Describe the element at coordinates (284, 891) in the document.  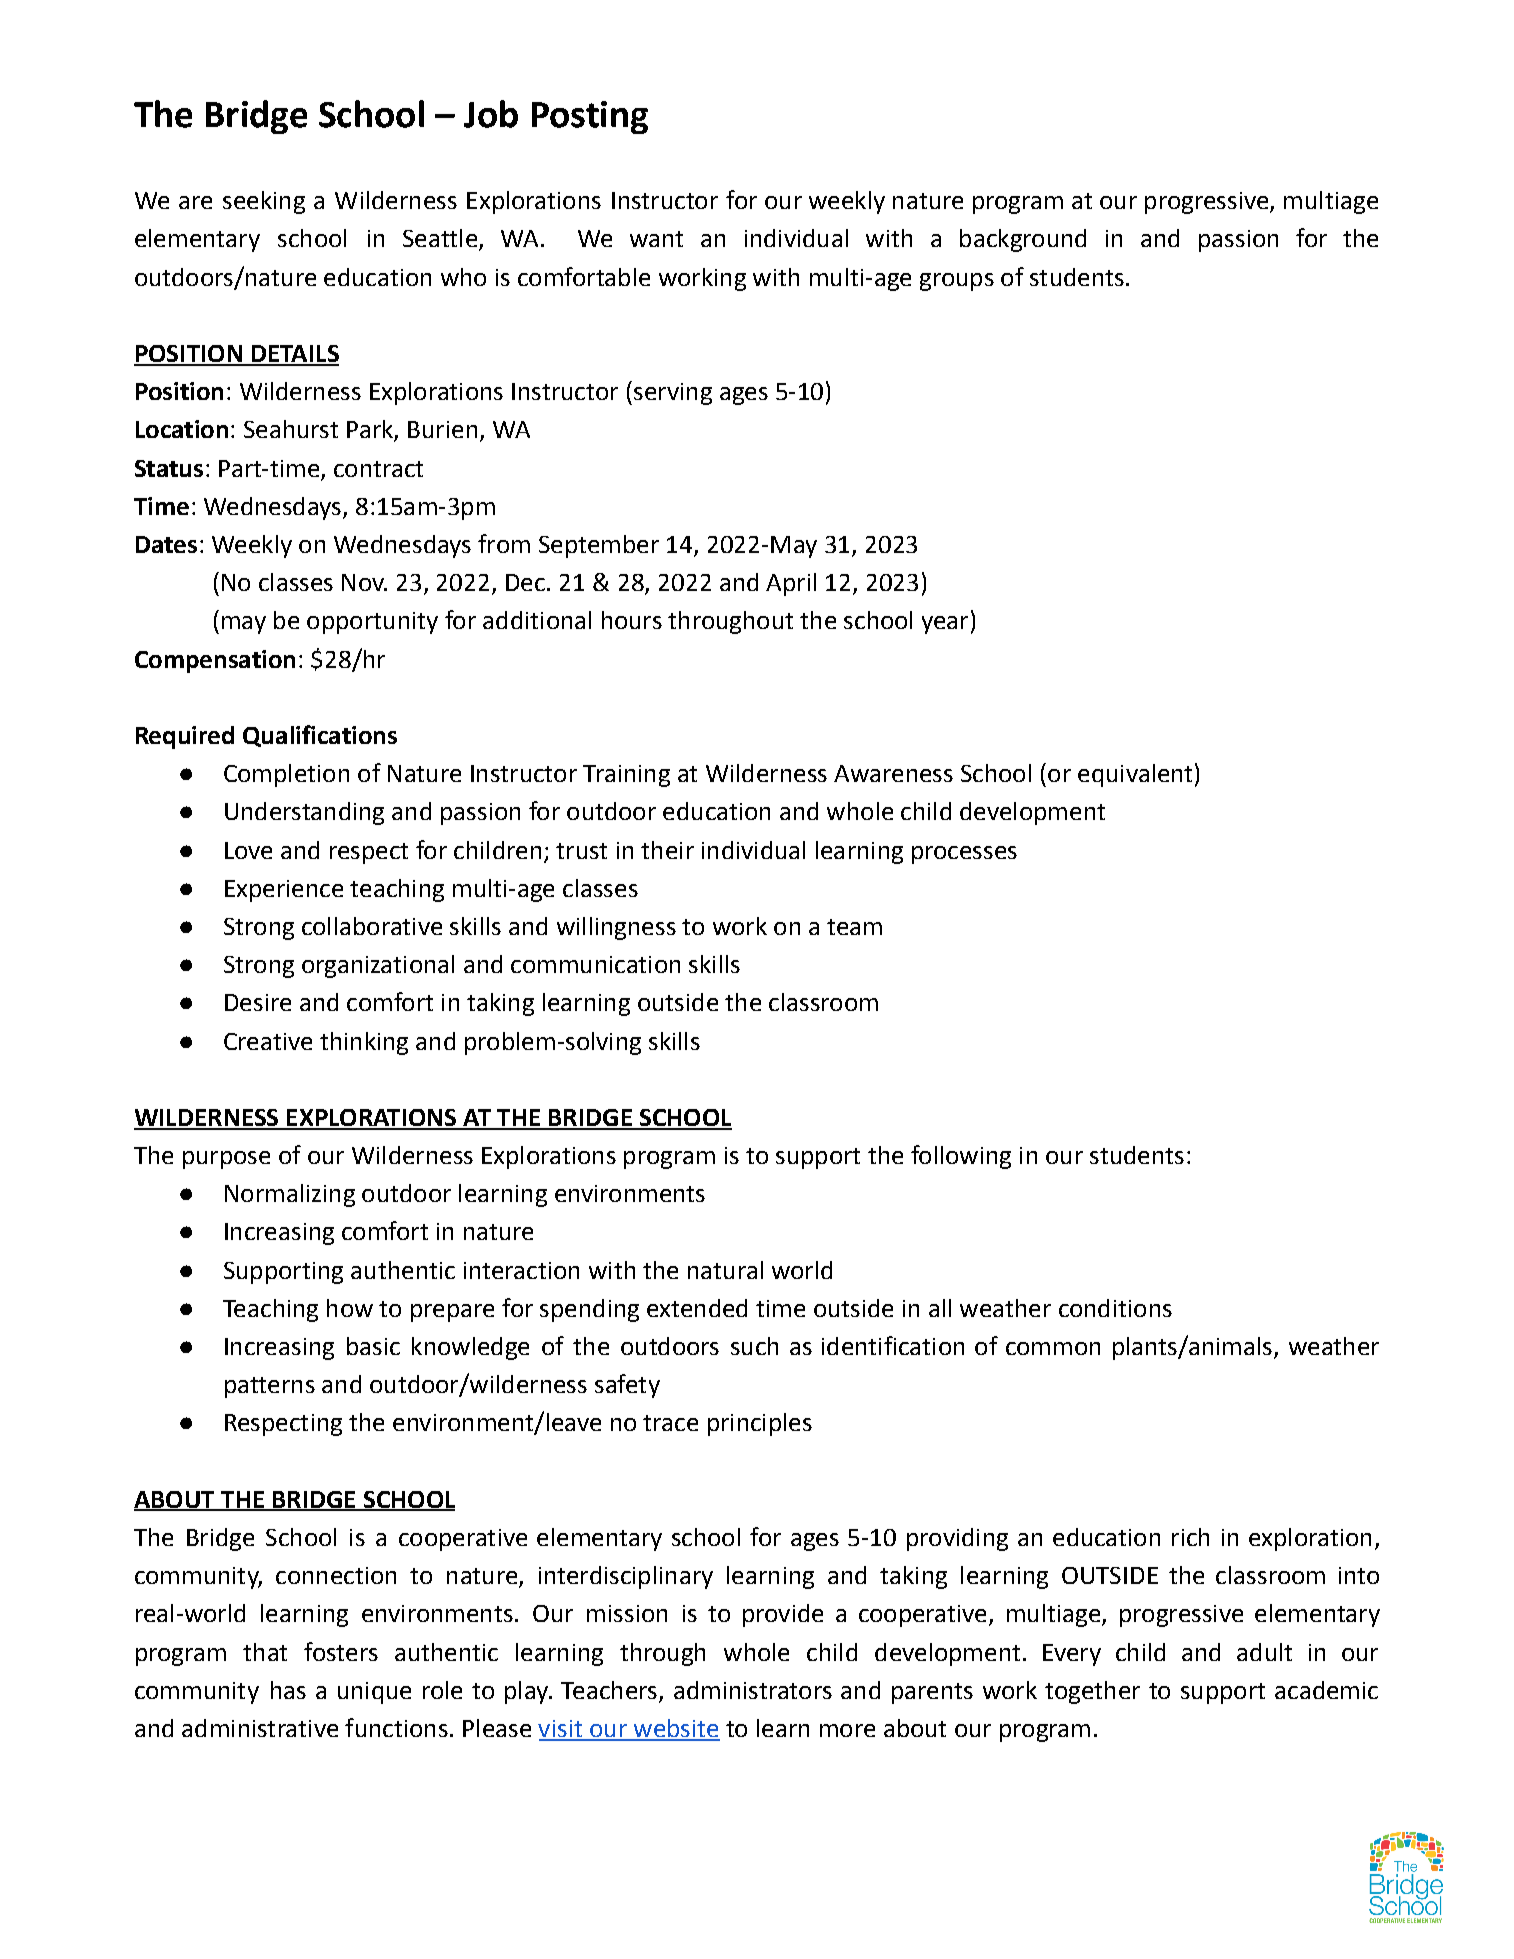
I see `Experience` at that location.
